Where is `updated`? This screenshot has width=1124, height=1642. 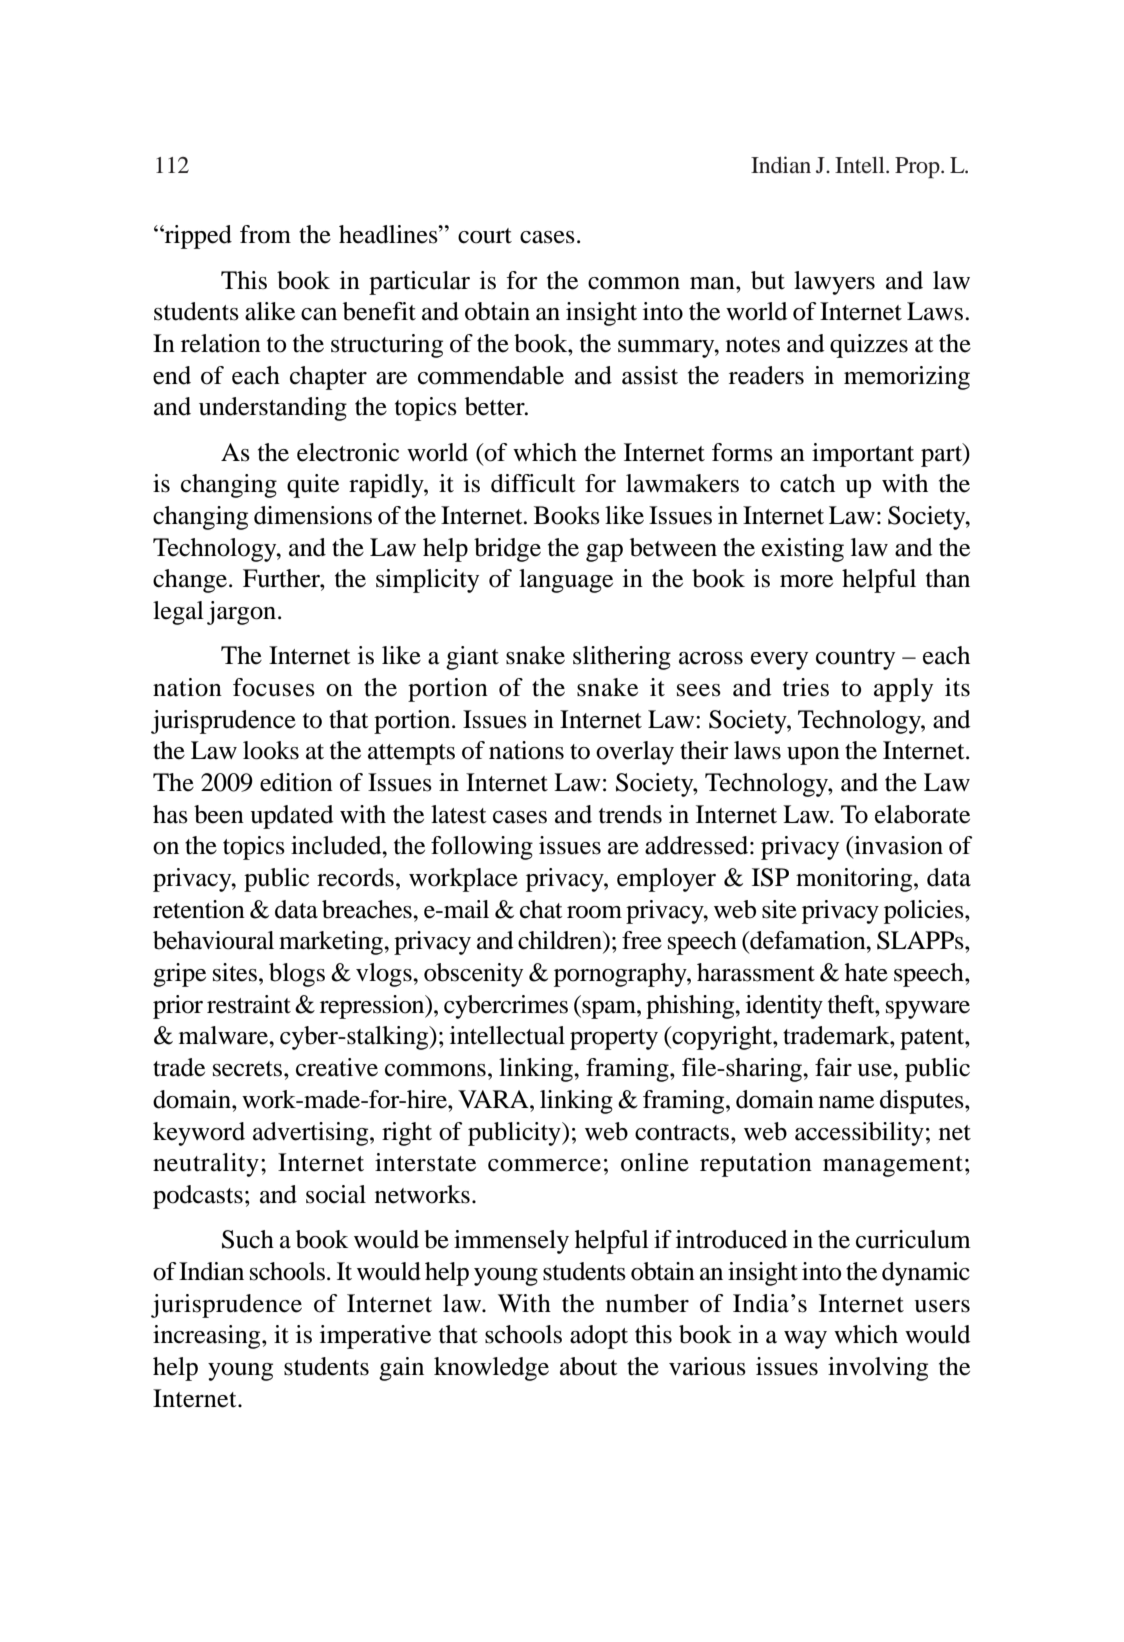 updated is located at coordinates (291, 817).
